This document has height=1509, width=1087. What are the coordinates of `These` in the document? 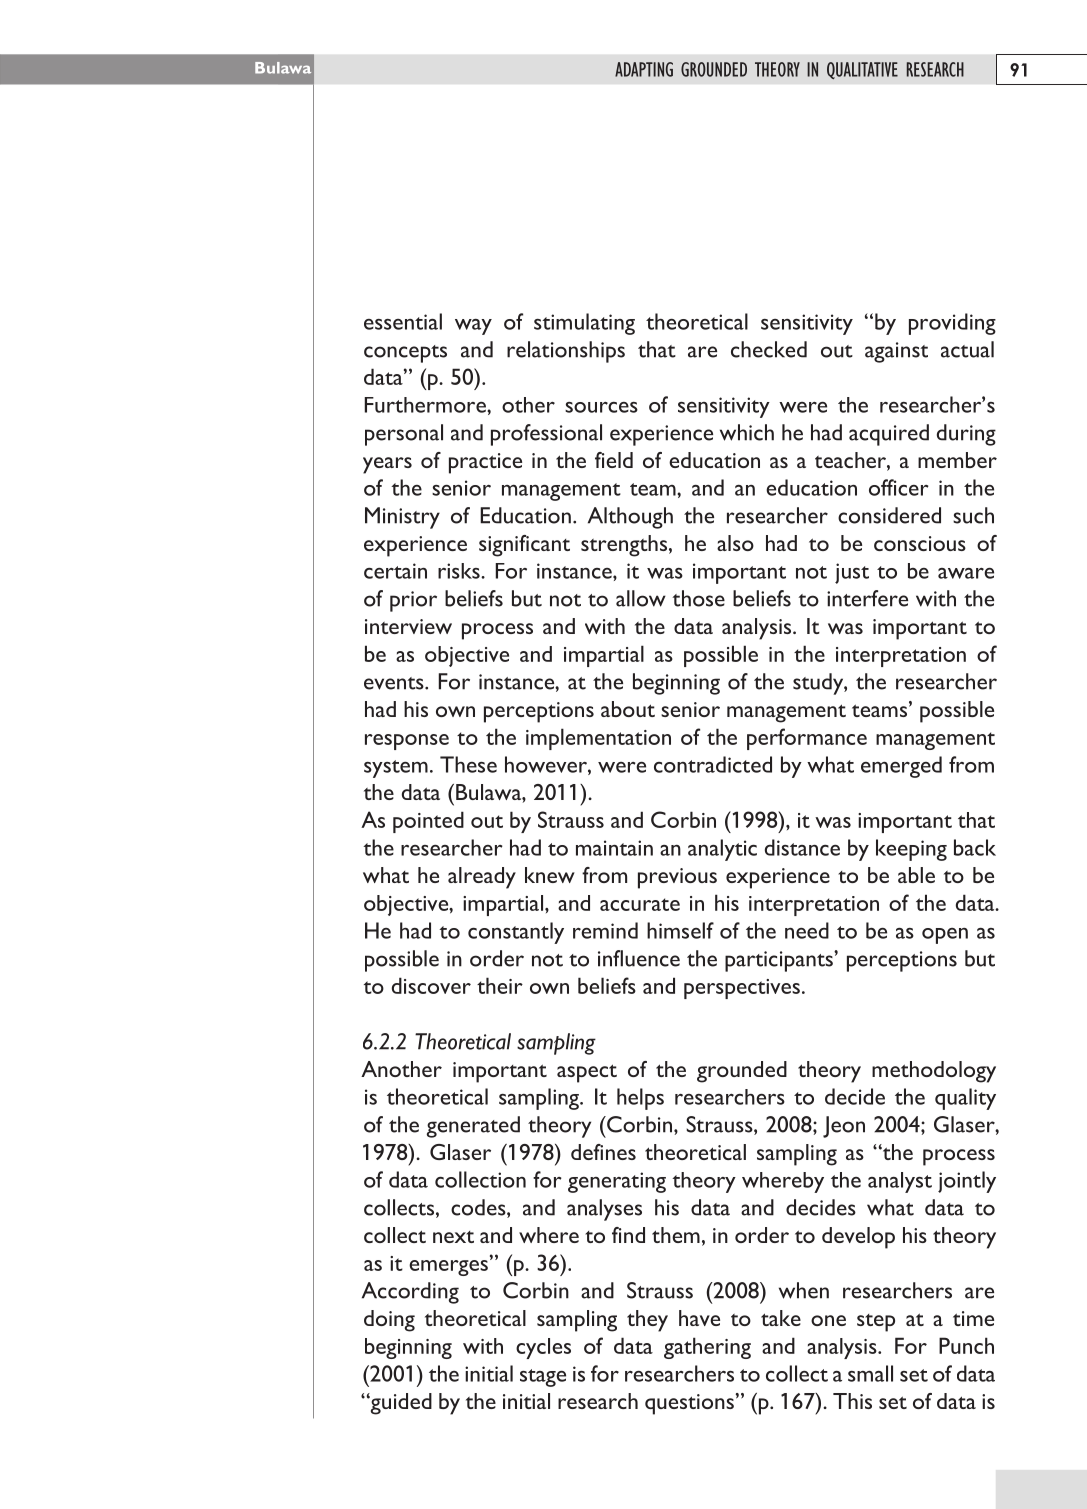 It's located at (468, 764).
